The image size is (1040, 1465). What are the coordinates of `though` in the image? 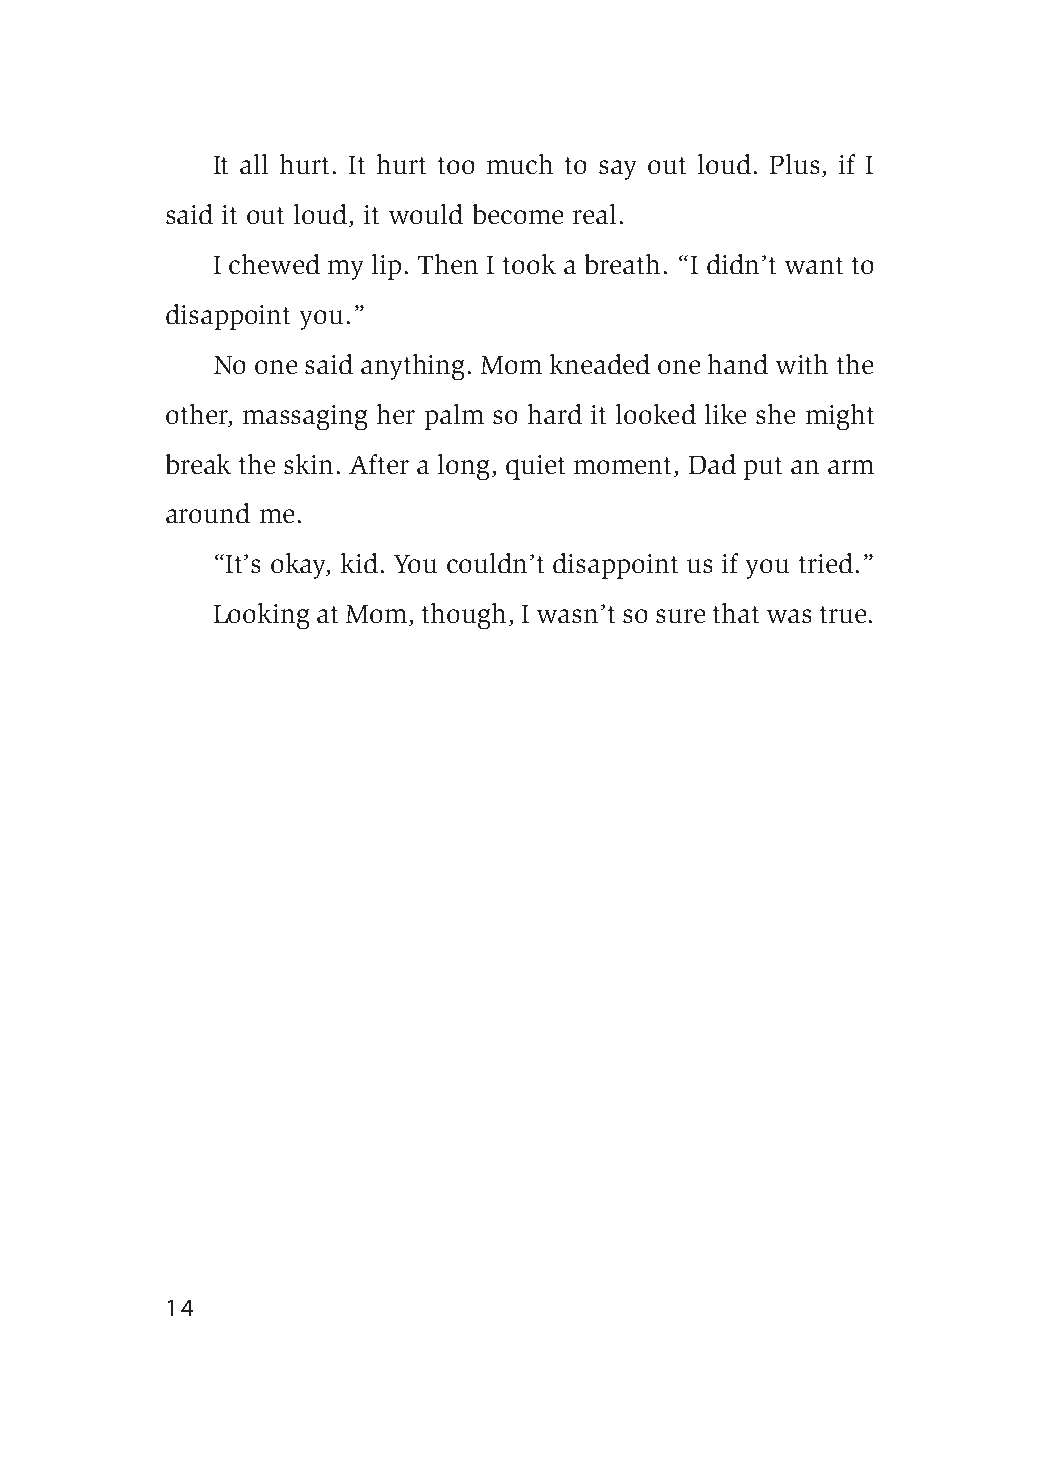 It's located at (464, 616).
